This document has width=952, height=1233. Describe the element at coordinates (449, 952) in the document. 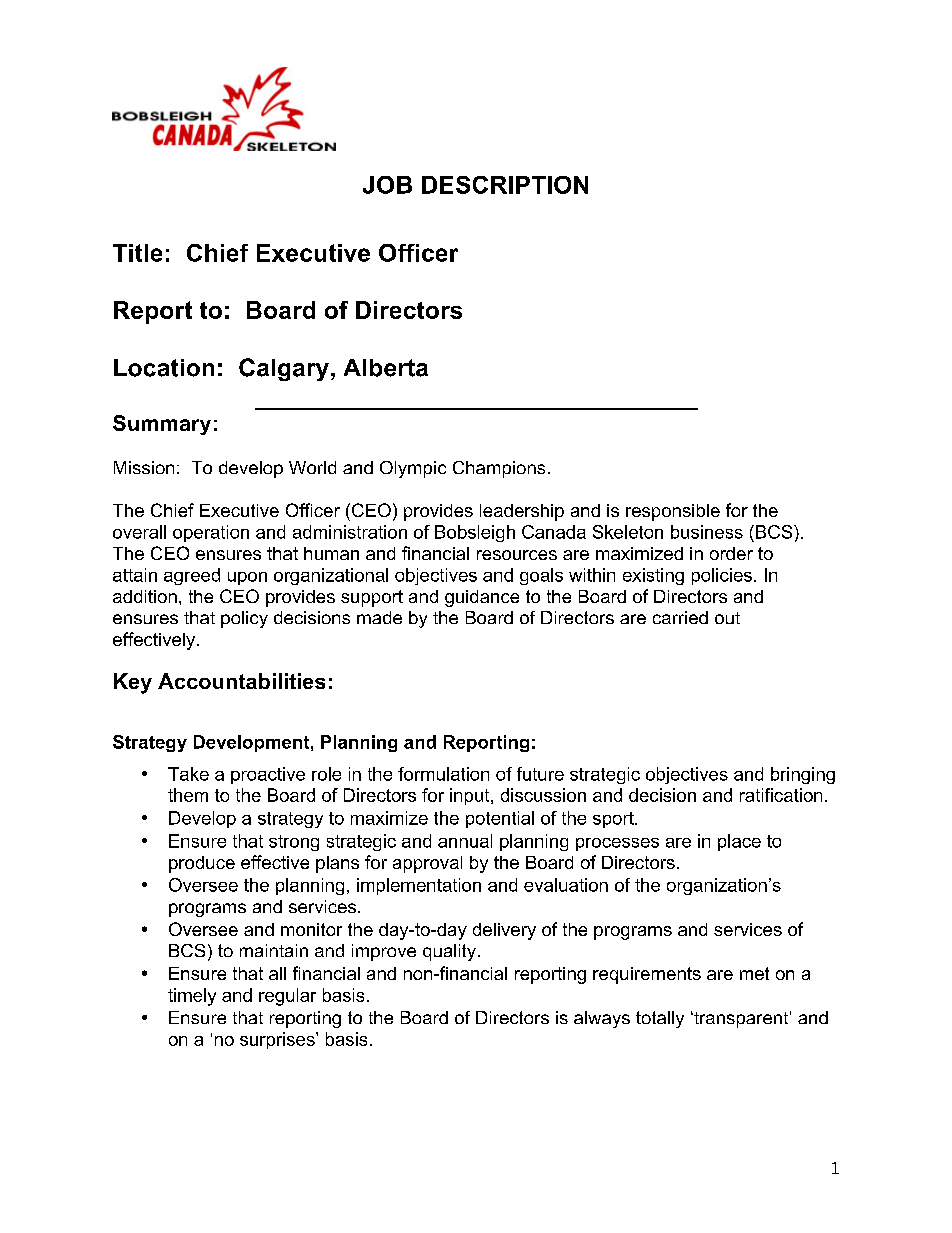

I see `quality` at that location.
